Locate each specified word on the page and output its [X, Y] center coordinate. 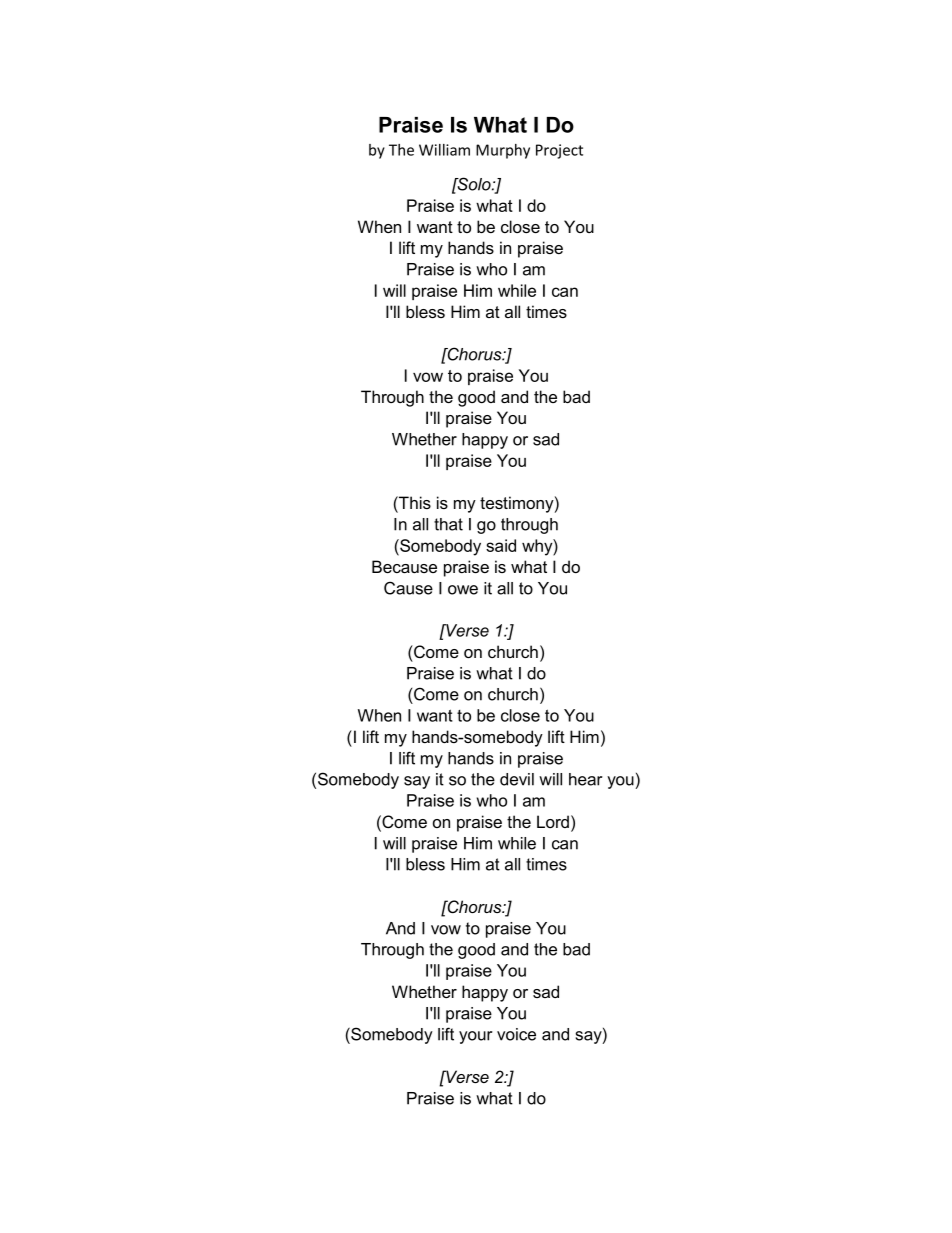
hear [585, 779]
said [501, 545]
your [475, 1037]
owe [463, 590]
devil [517, 779]
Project [559, 151]
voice [516, 1034]
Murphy [503, 151]
